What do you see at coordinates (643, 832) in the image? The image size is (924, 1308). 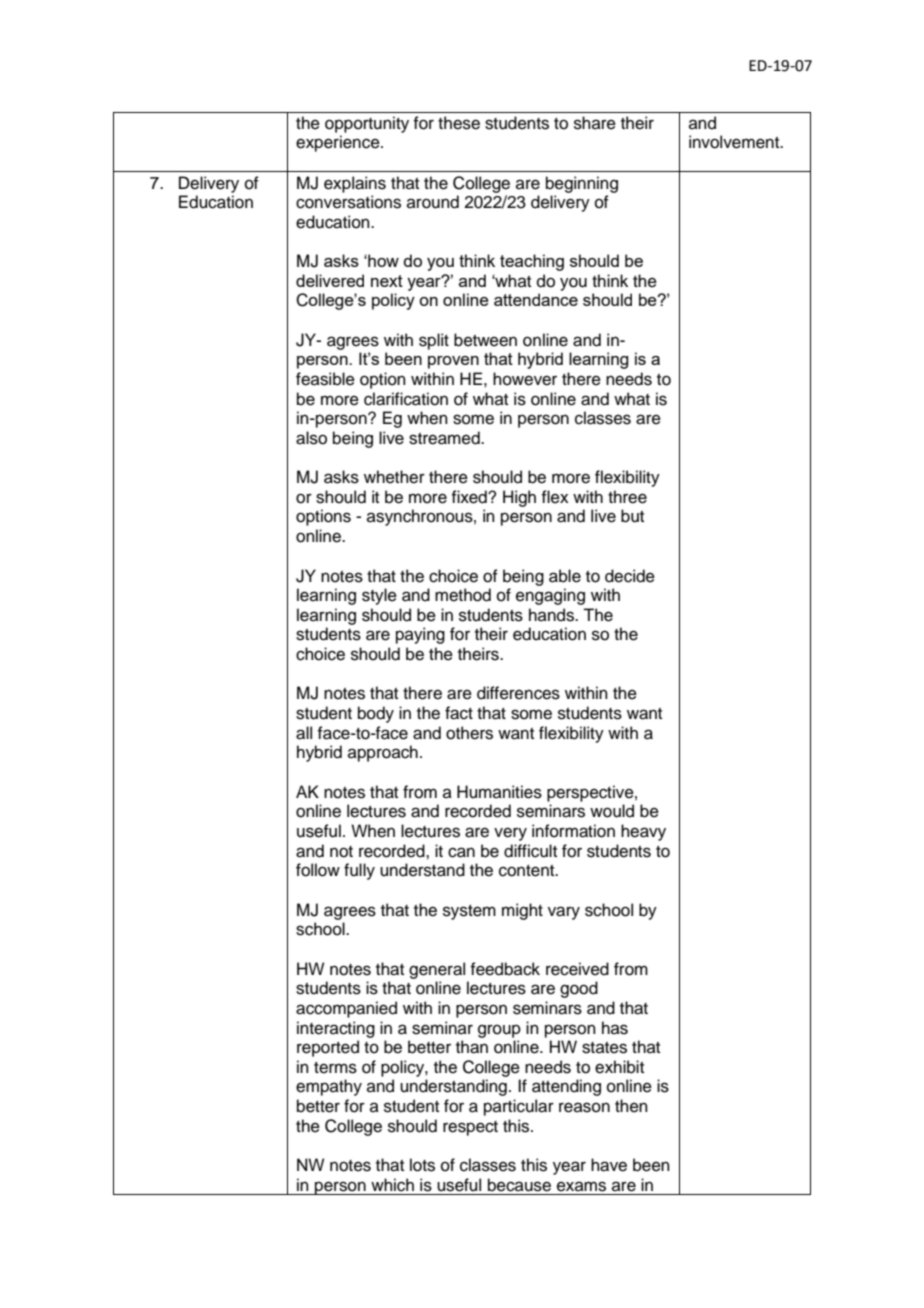 I see `heavy` at bounding box center [643, 832].
